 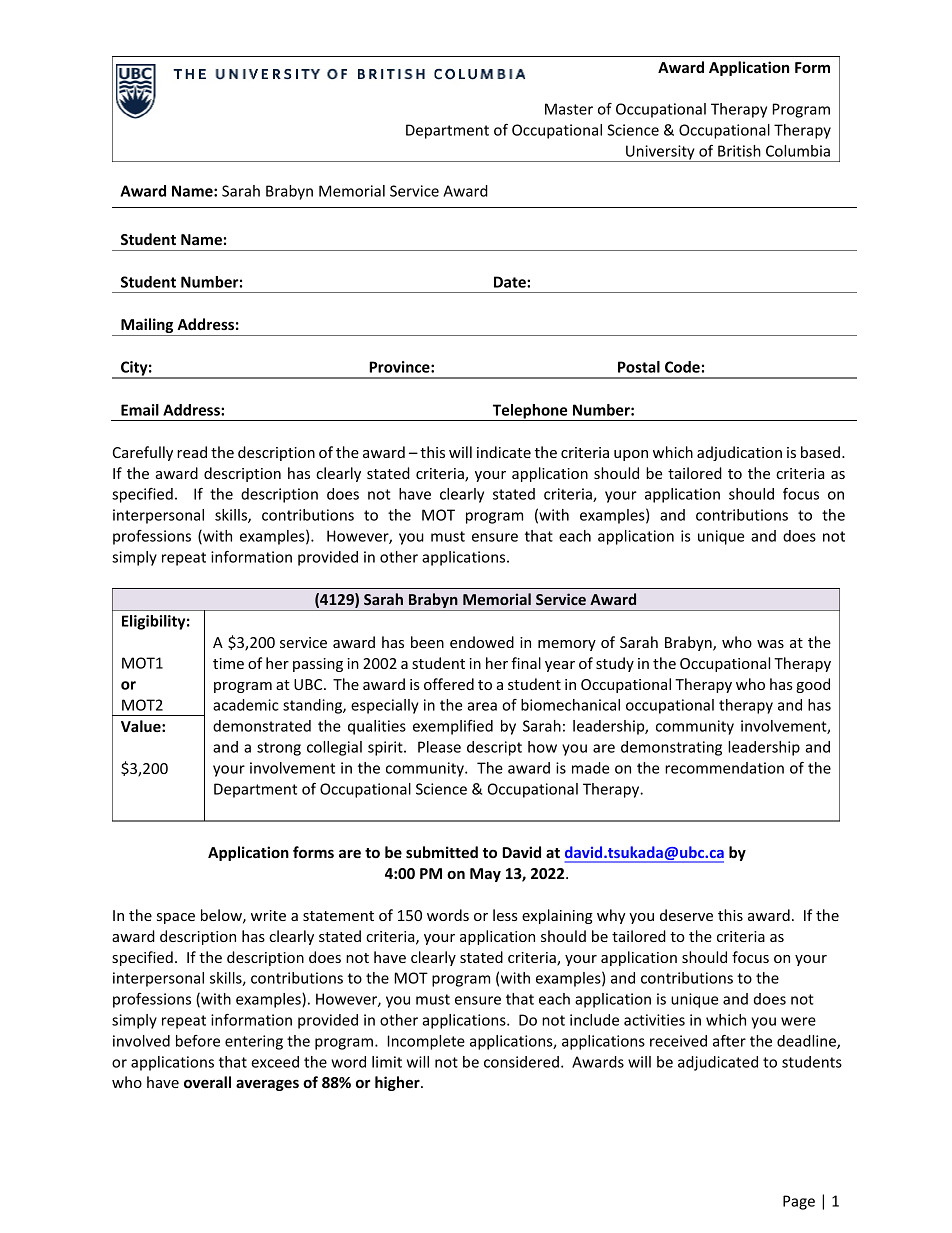 What do you see at coordinates (739, 151) in the page?
I see `British` at bounding box center [739, 151].
